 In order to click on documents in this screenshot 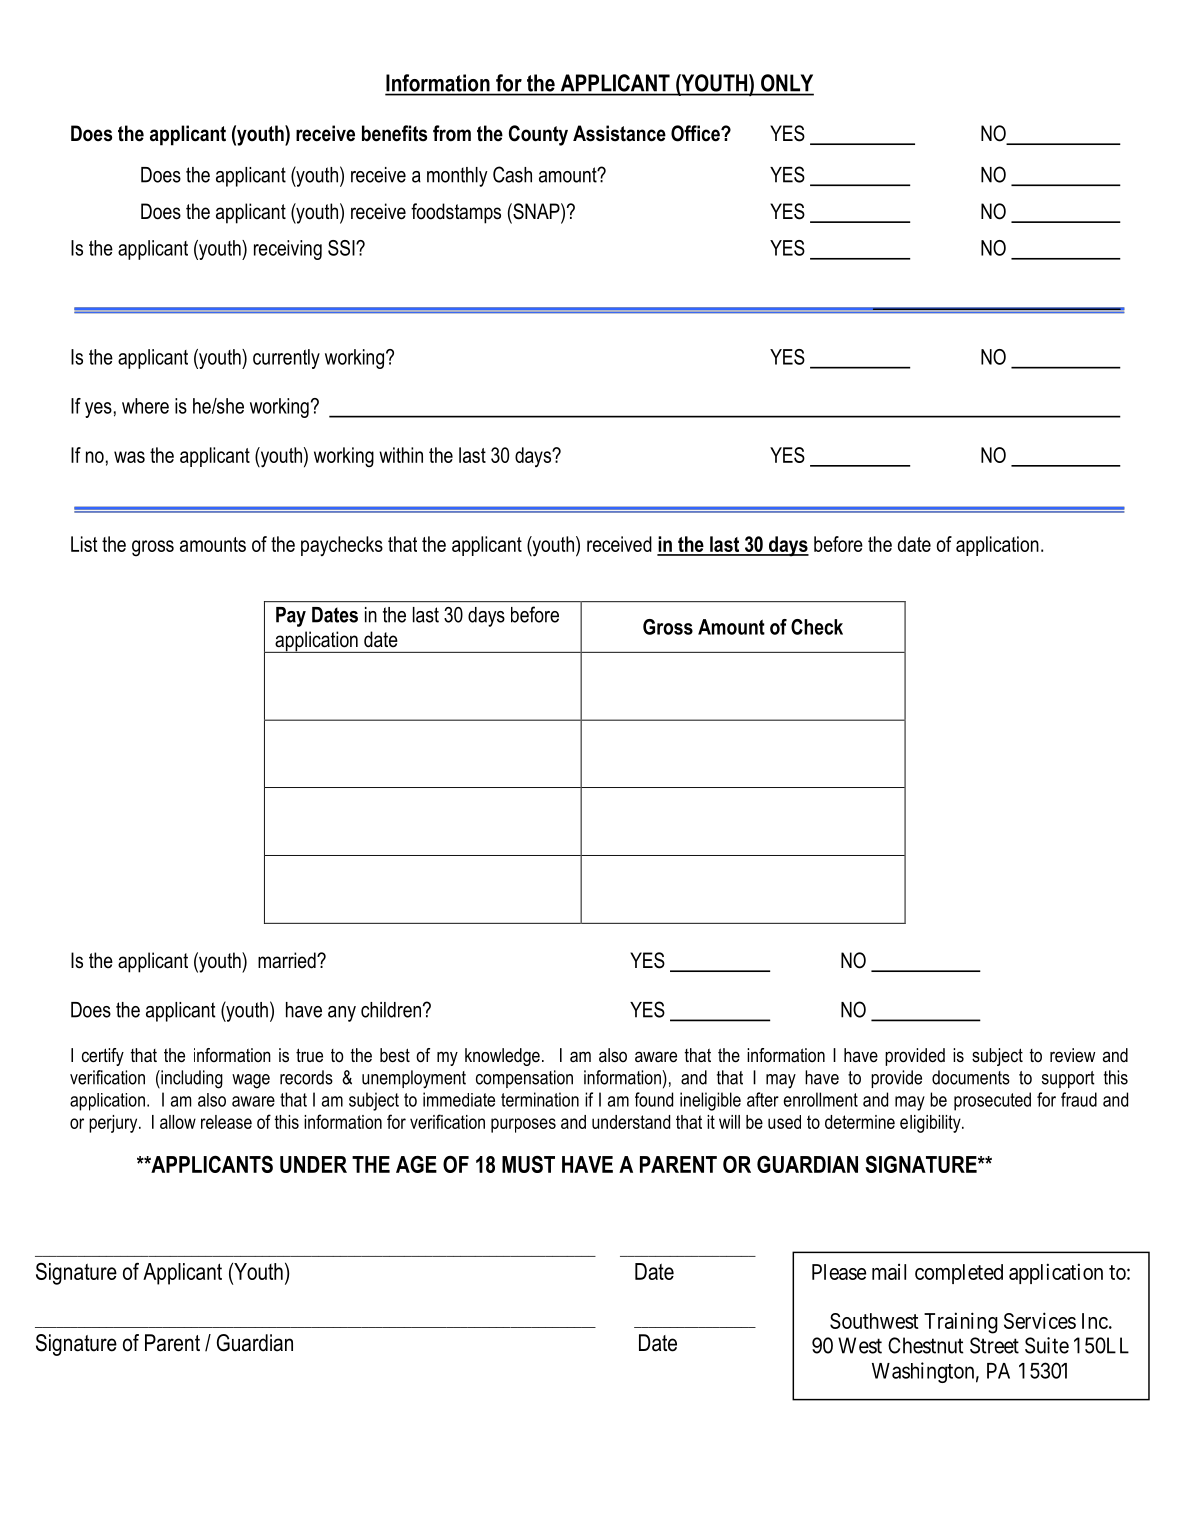, I will do `click(971, 1077)`.
